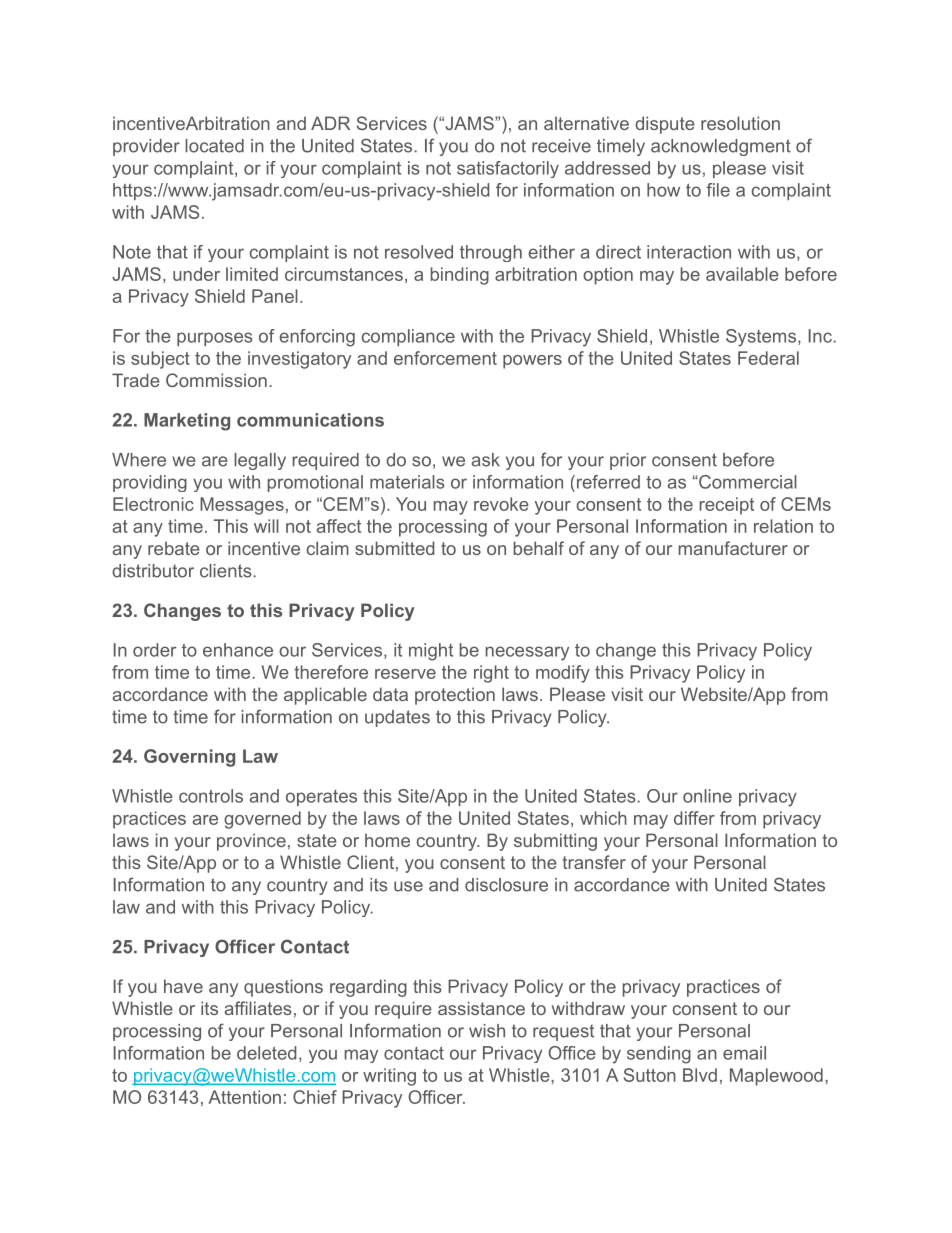  Describe the element at coordinates (733, 548) in the screenshot. I see `manufacturer` at that location.
